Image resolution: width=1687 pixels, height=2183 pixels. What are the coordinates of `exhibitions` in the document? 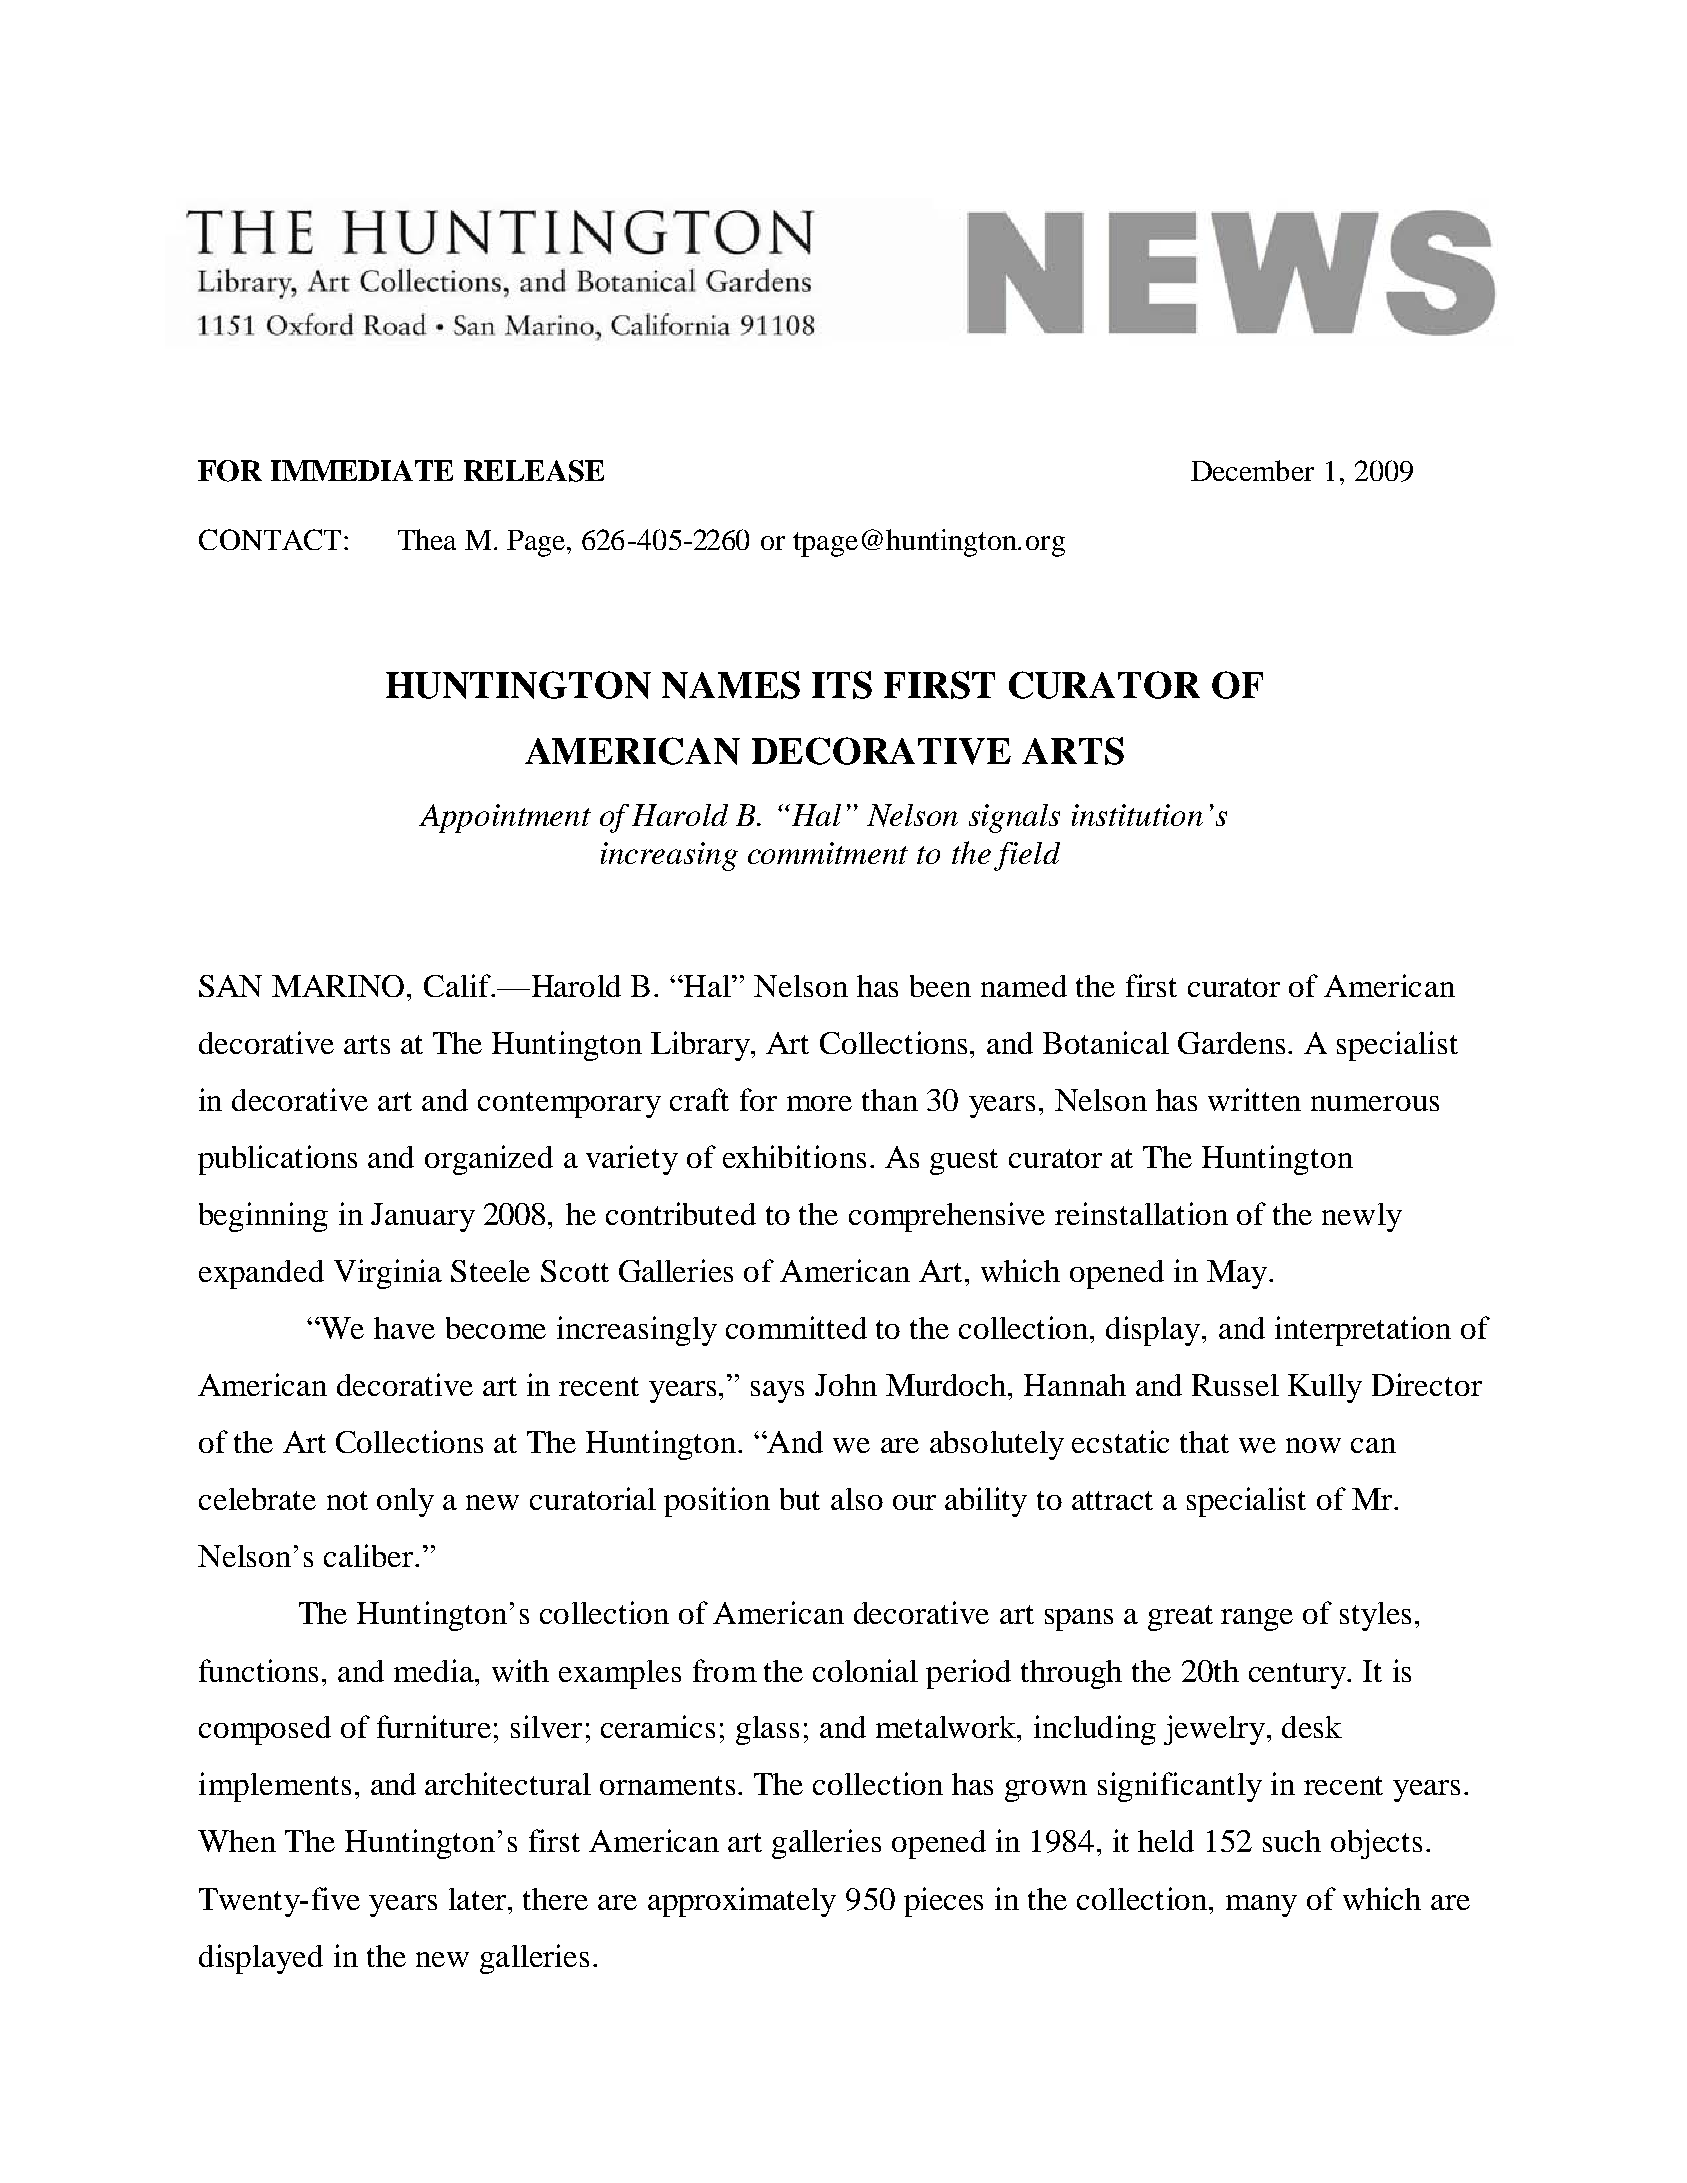 It's located at (794, 1156).
